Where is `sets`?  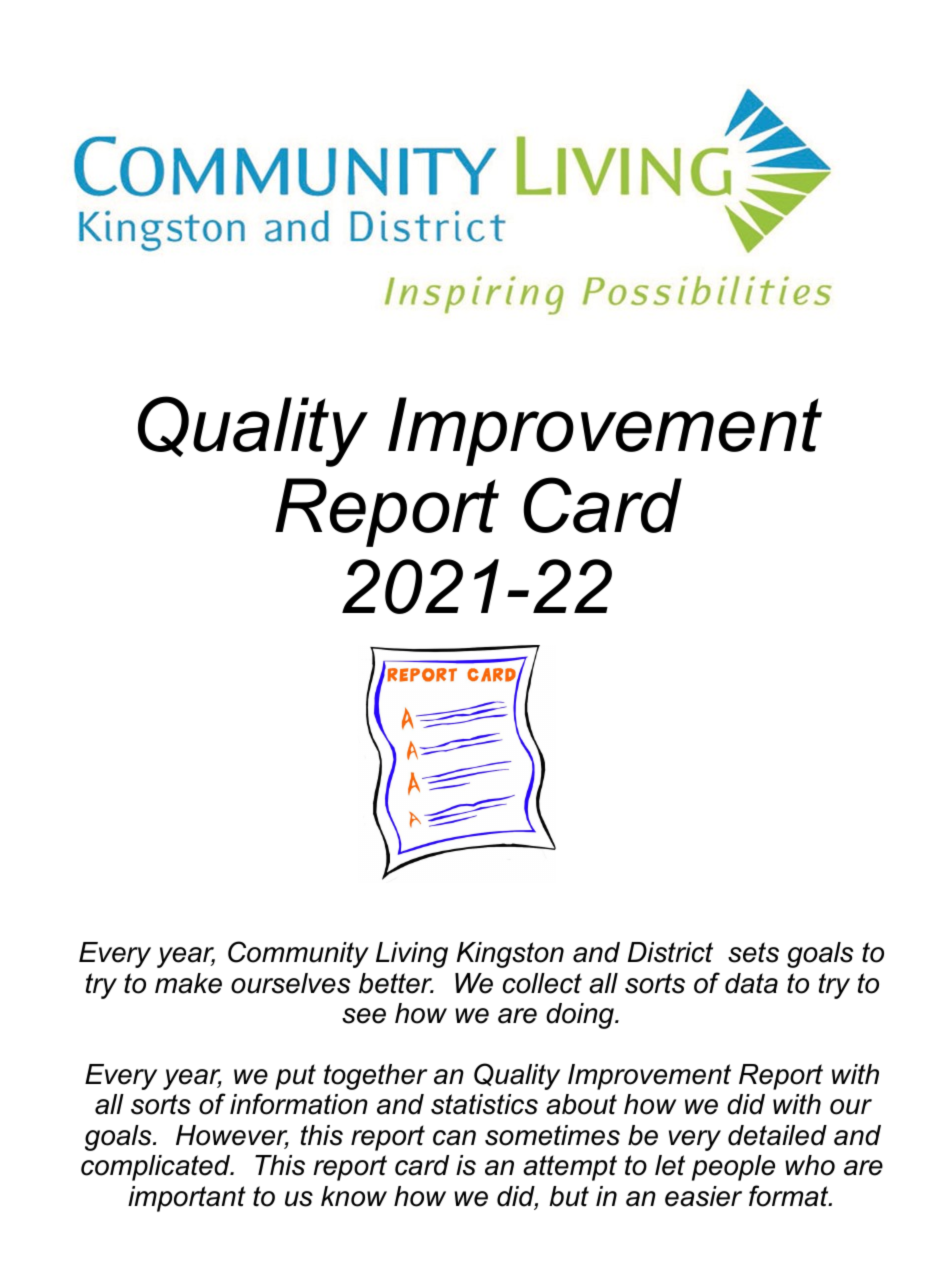 sets is located at coordinates (753, 952).
